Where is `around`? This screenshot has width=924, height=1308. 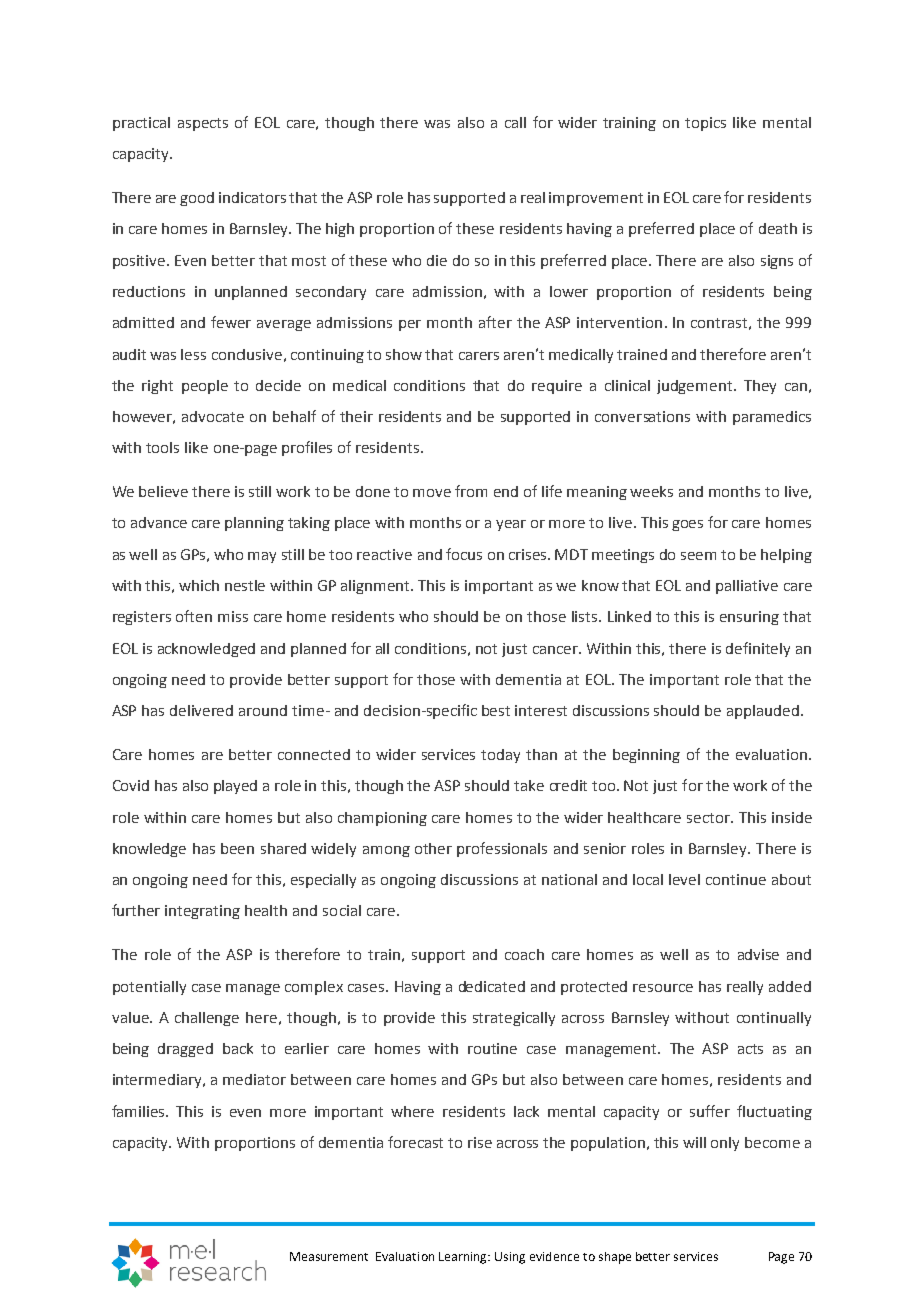 around is located at coordinates (263, 710).
